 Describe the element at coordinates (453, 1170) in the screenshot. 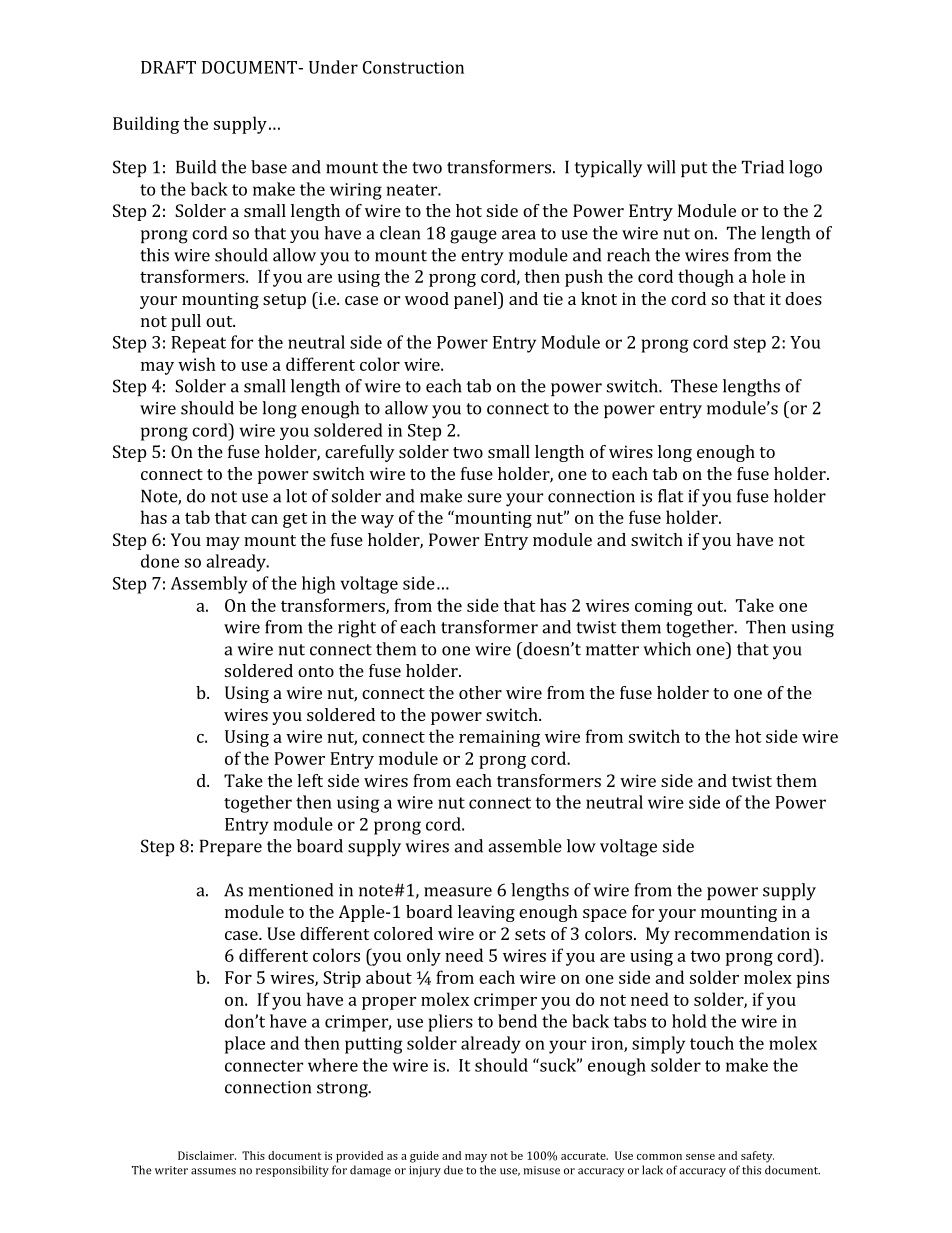

I see `due` at that location.
